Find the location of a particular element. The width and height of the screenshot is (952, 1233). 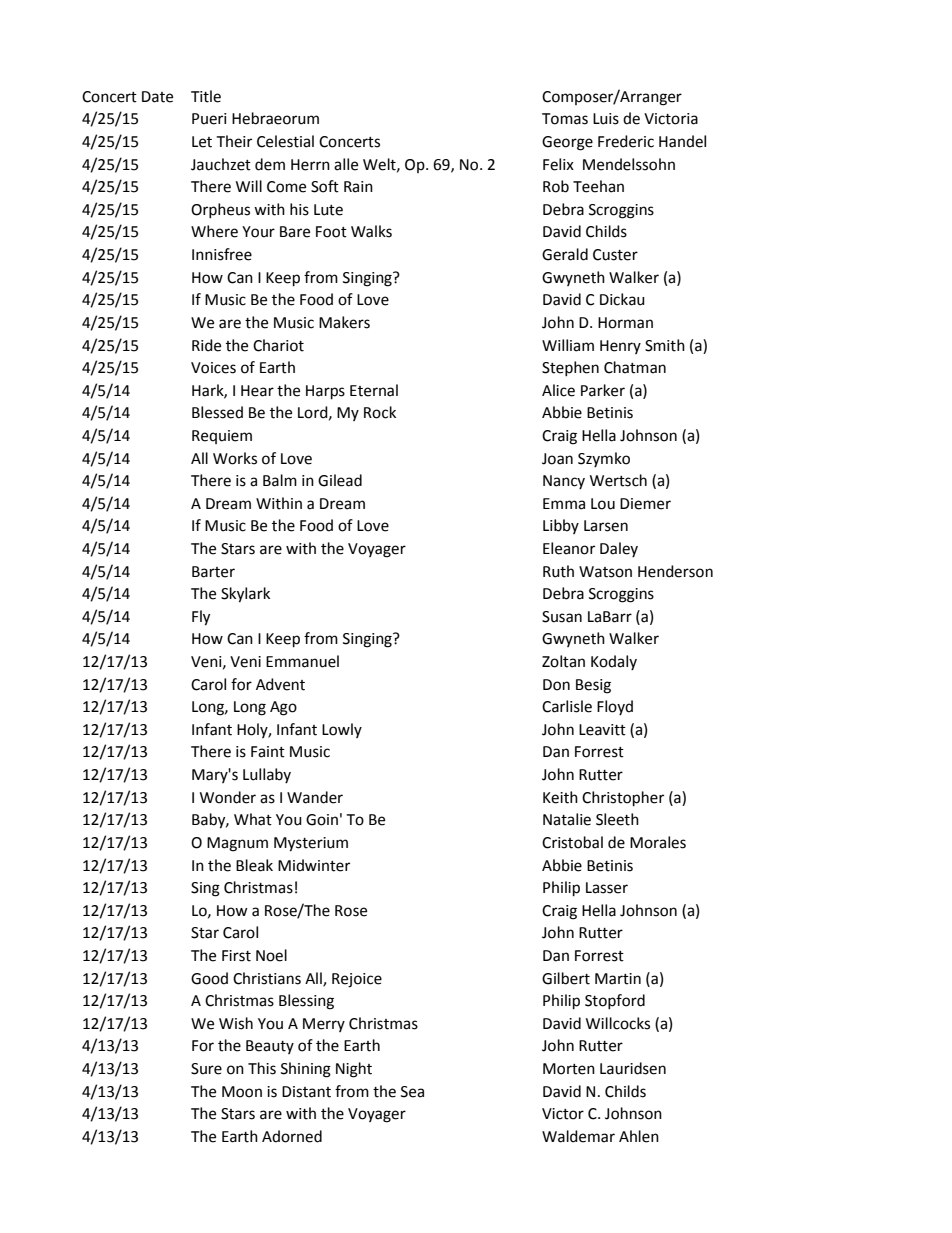

Their is located at coordinates (234, 141).
